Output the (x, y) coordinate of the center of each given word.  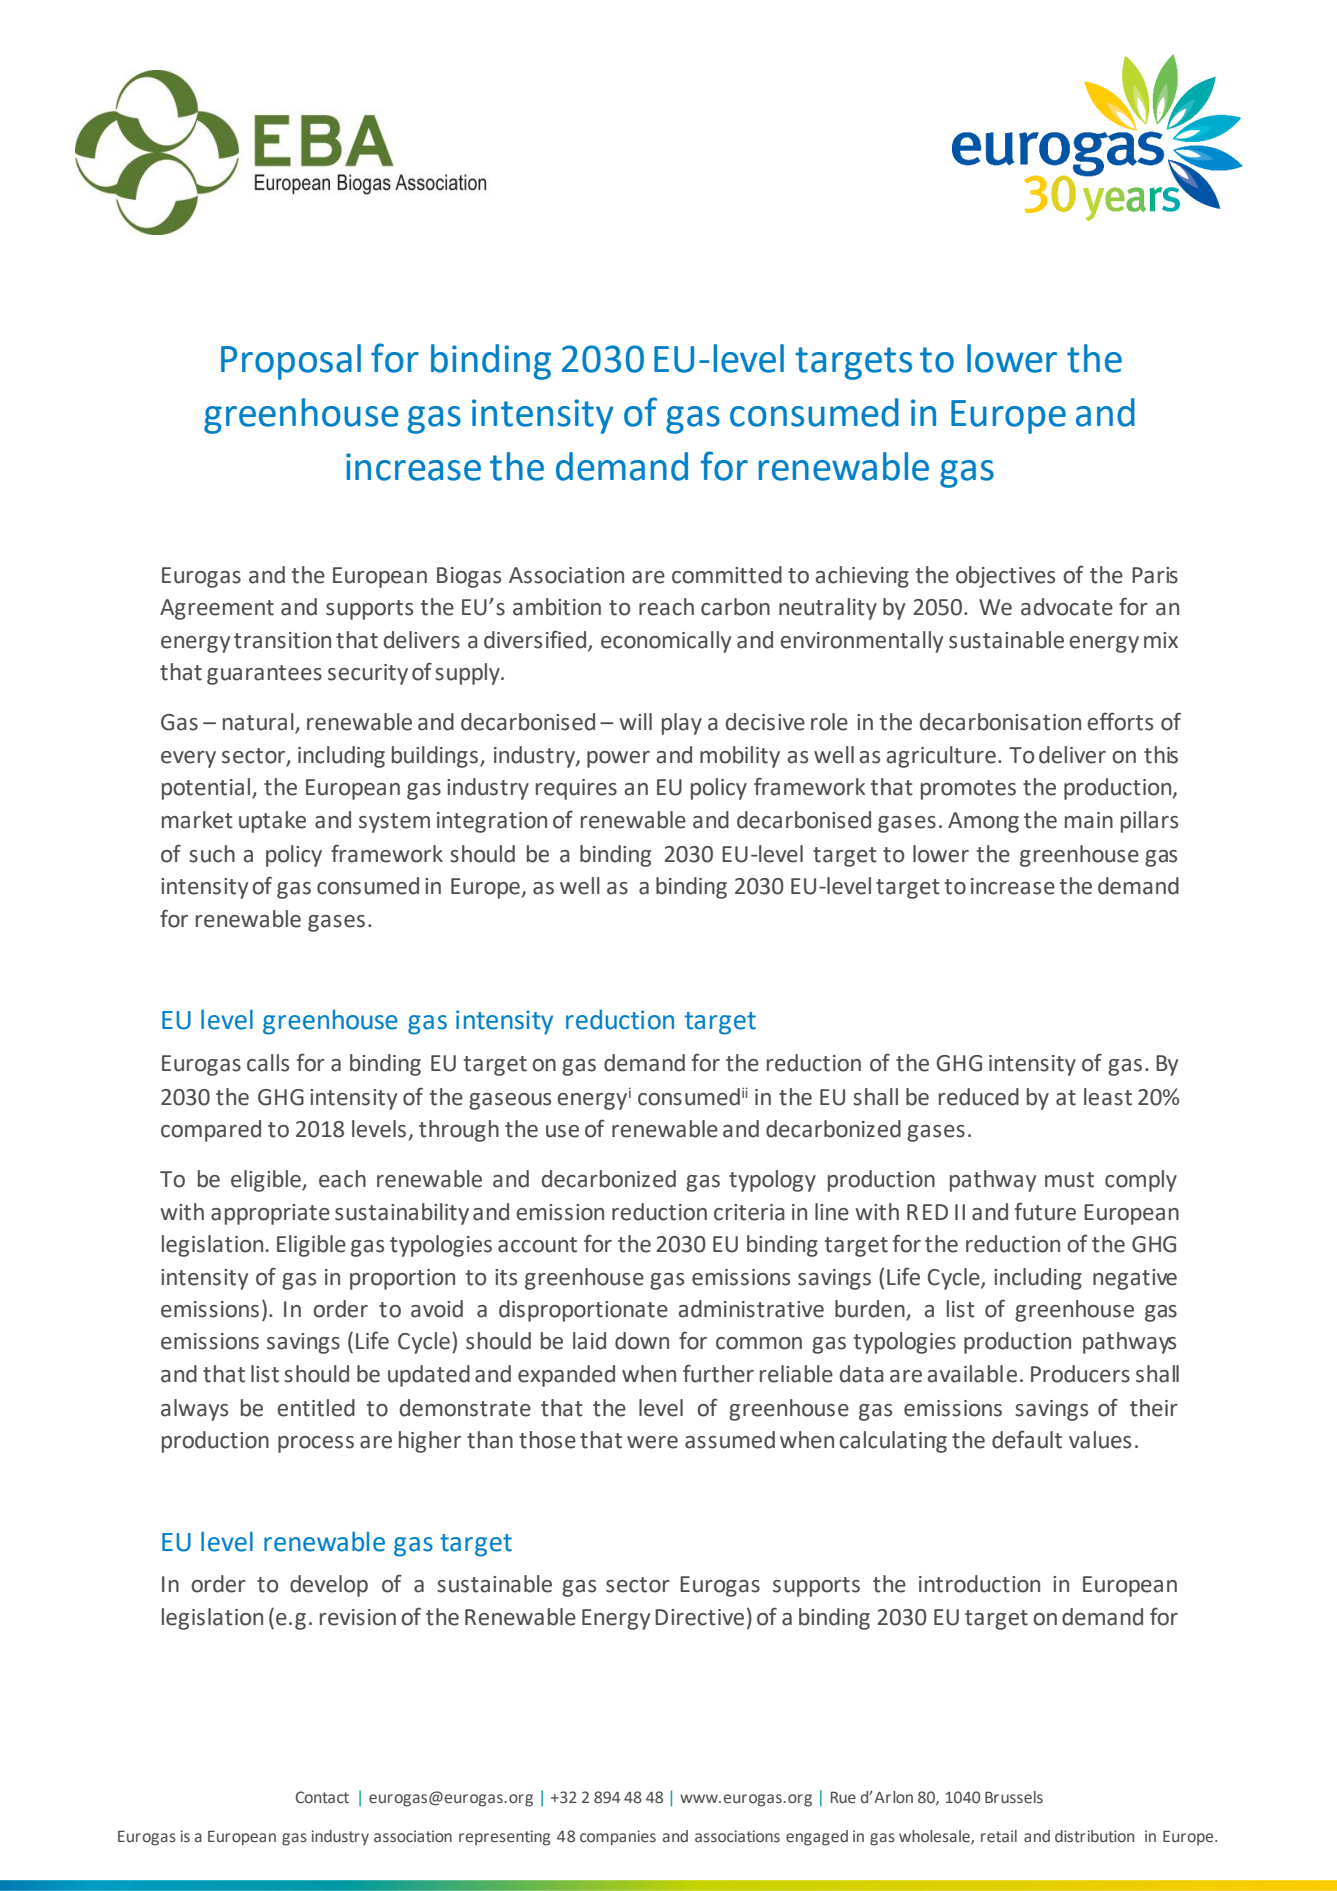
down (642, 1341)
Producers (1080, 1374)
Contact (322, 1797)
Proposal (291, 362)
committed (727, 575)
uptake (272, 822)
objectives (1005, 577)
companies (618, 1838)
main (1089, 820)
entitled (316, 1408)
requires (576, 789)
